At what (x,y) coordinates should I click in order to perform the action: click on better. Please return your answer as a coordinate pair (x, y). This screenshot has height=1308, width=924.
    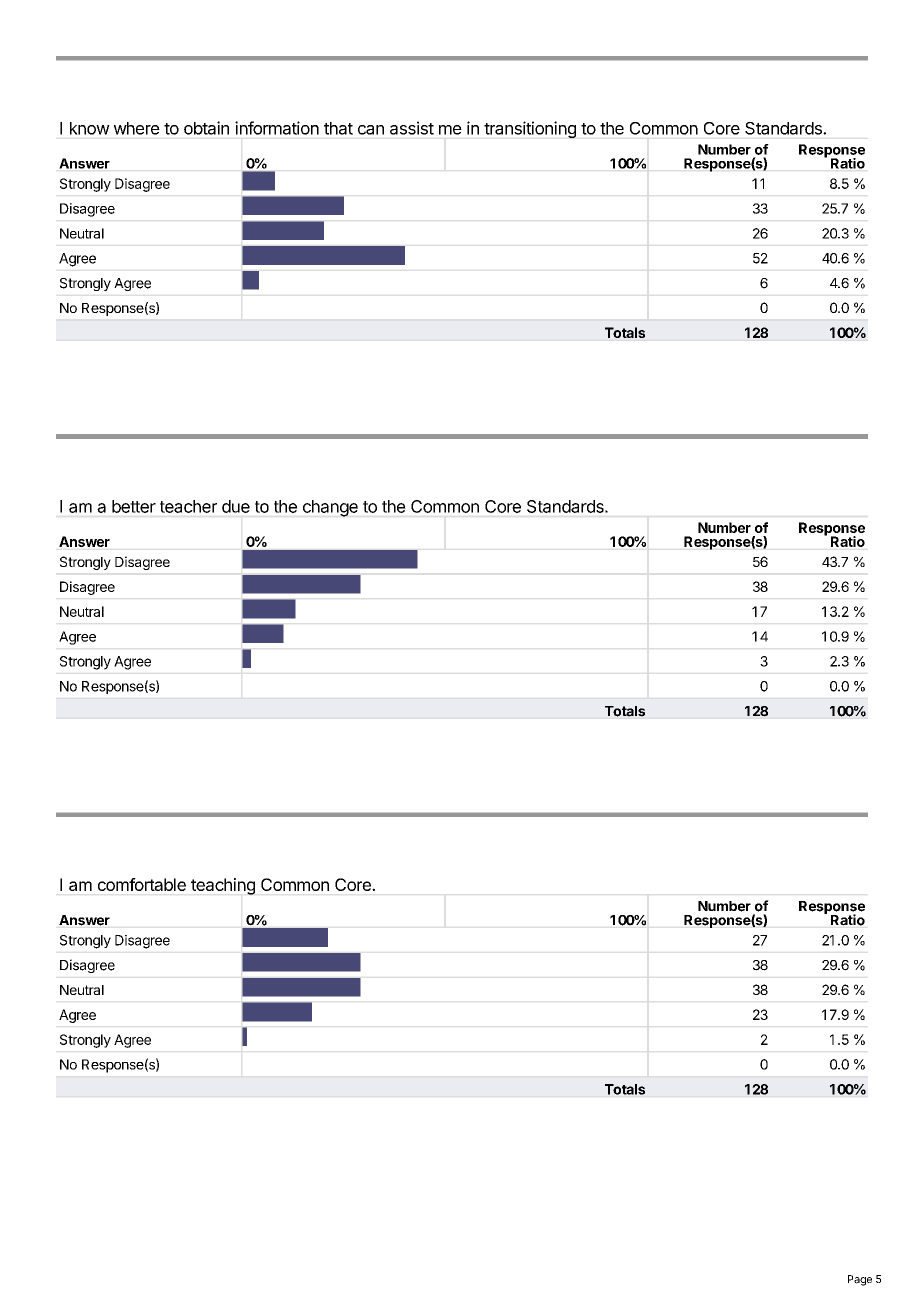
    Looking at the image, I should click on (134, 506).
